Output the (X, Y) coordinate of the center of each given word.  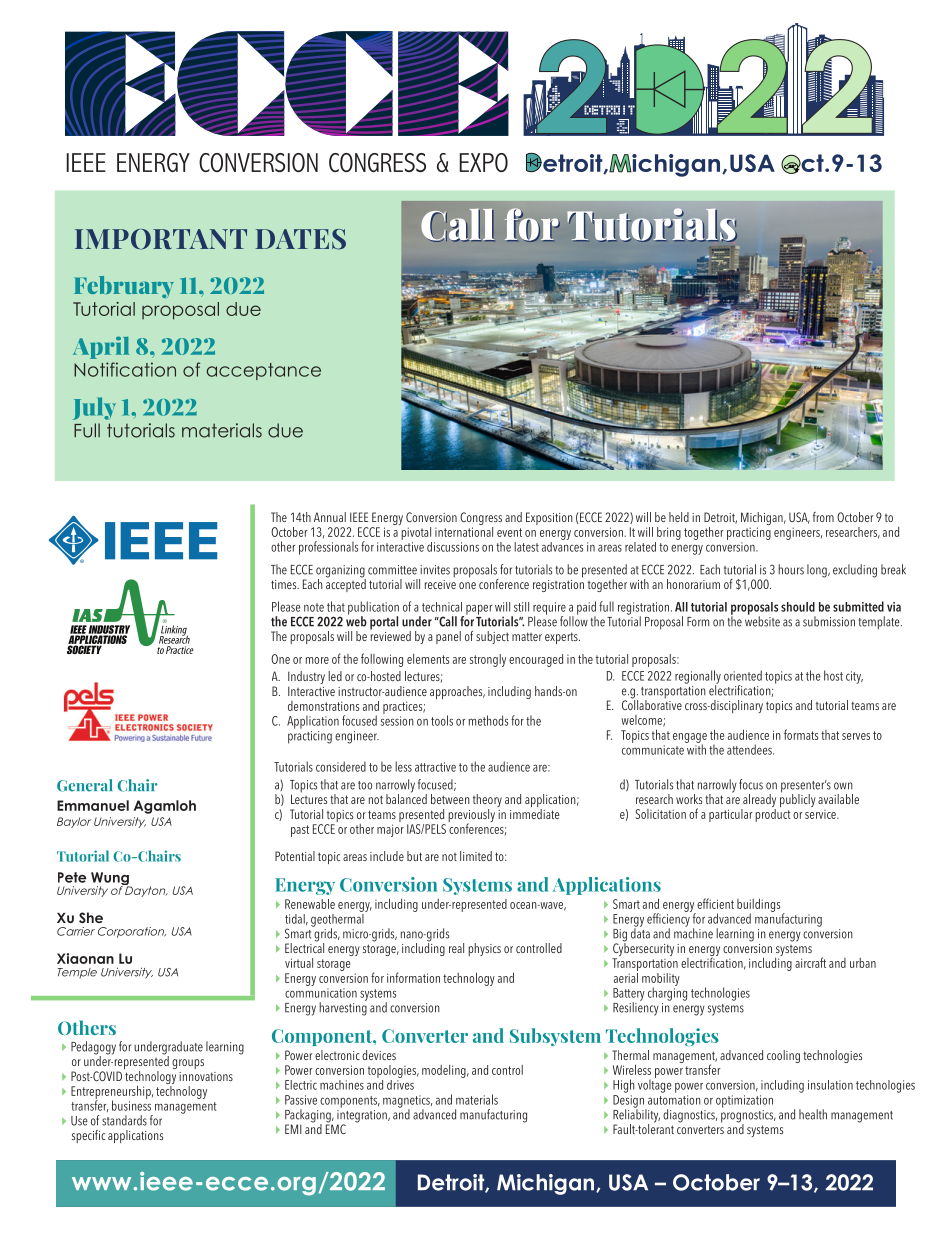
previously (471, 817)
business (131, 1104)
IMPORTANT (161, 239)
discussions (453, 547)
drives (400, 1083)
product (773, 814)
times (285, 584)
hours (791, 569)
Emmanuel (93, 805)
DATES (301, 239)
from (823, 517)
